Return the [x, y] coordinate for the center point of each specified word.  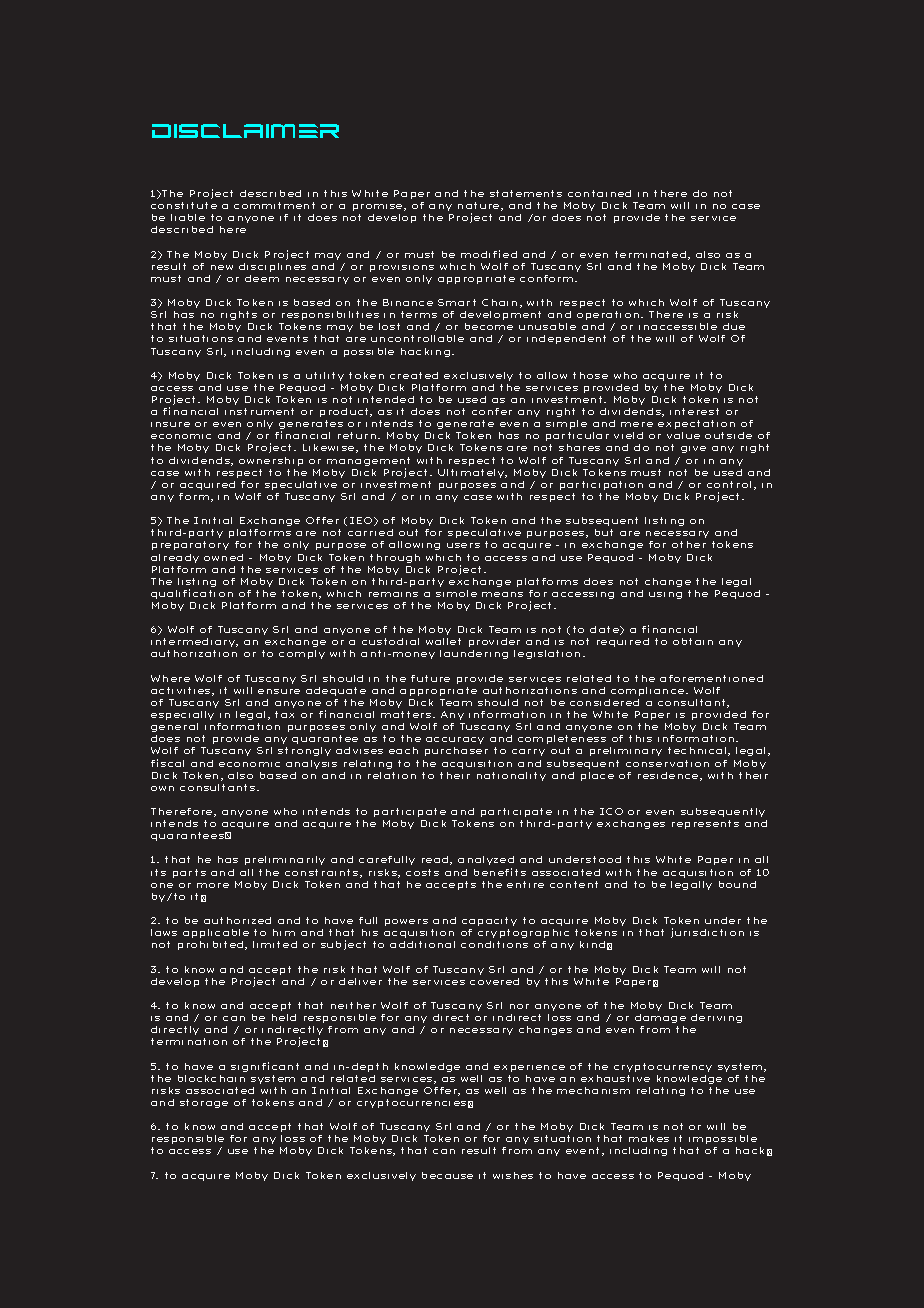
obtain [693, 641]
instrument [259, 411]
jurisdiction [707, 933]
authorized [237, 920]
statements [526, 193]
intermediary [194, 644]
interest [694, 411]
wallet [443, 641]
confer [492, 411]
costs [422, 872]
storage [204, 1103]
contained [599, 193]
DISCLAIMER [245, 131]
